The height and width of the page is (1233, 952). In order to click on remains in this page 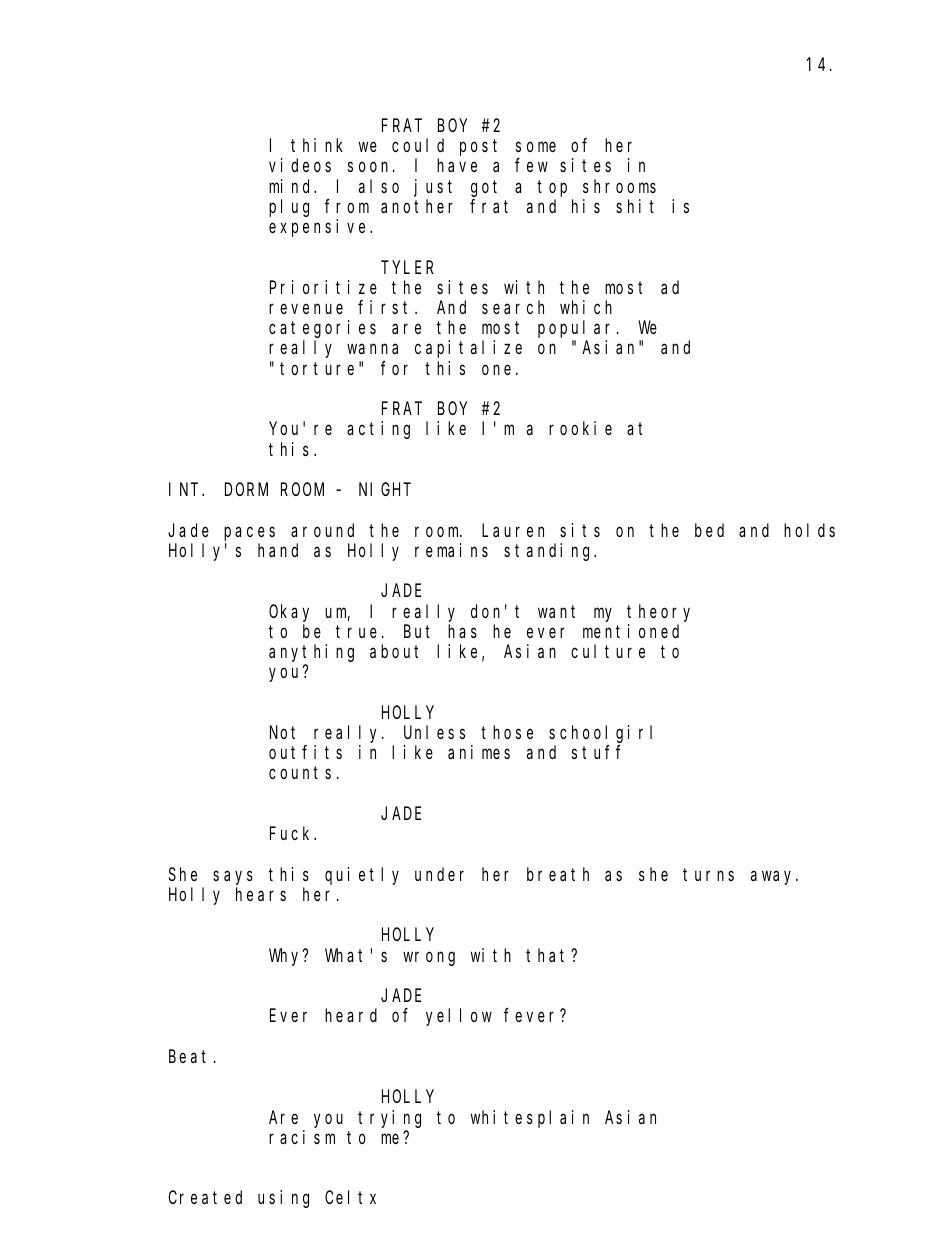, I will do `click(451, 550)`.
